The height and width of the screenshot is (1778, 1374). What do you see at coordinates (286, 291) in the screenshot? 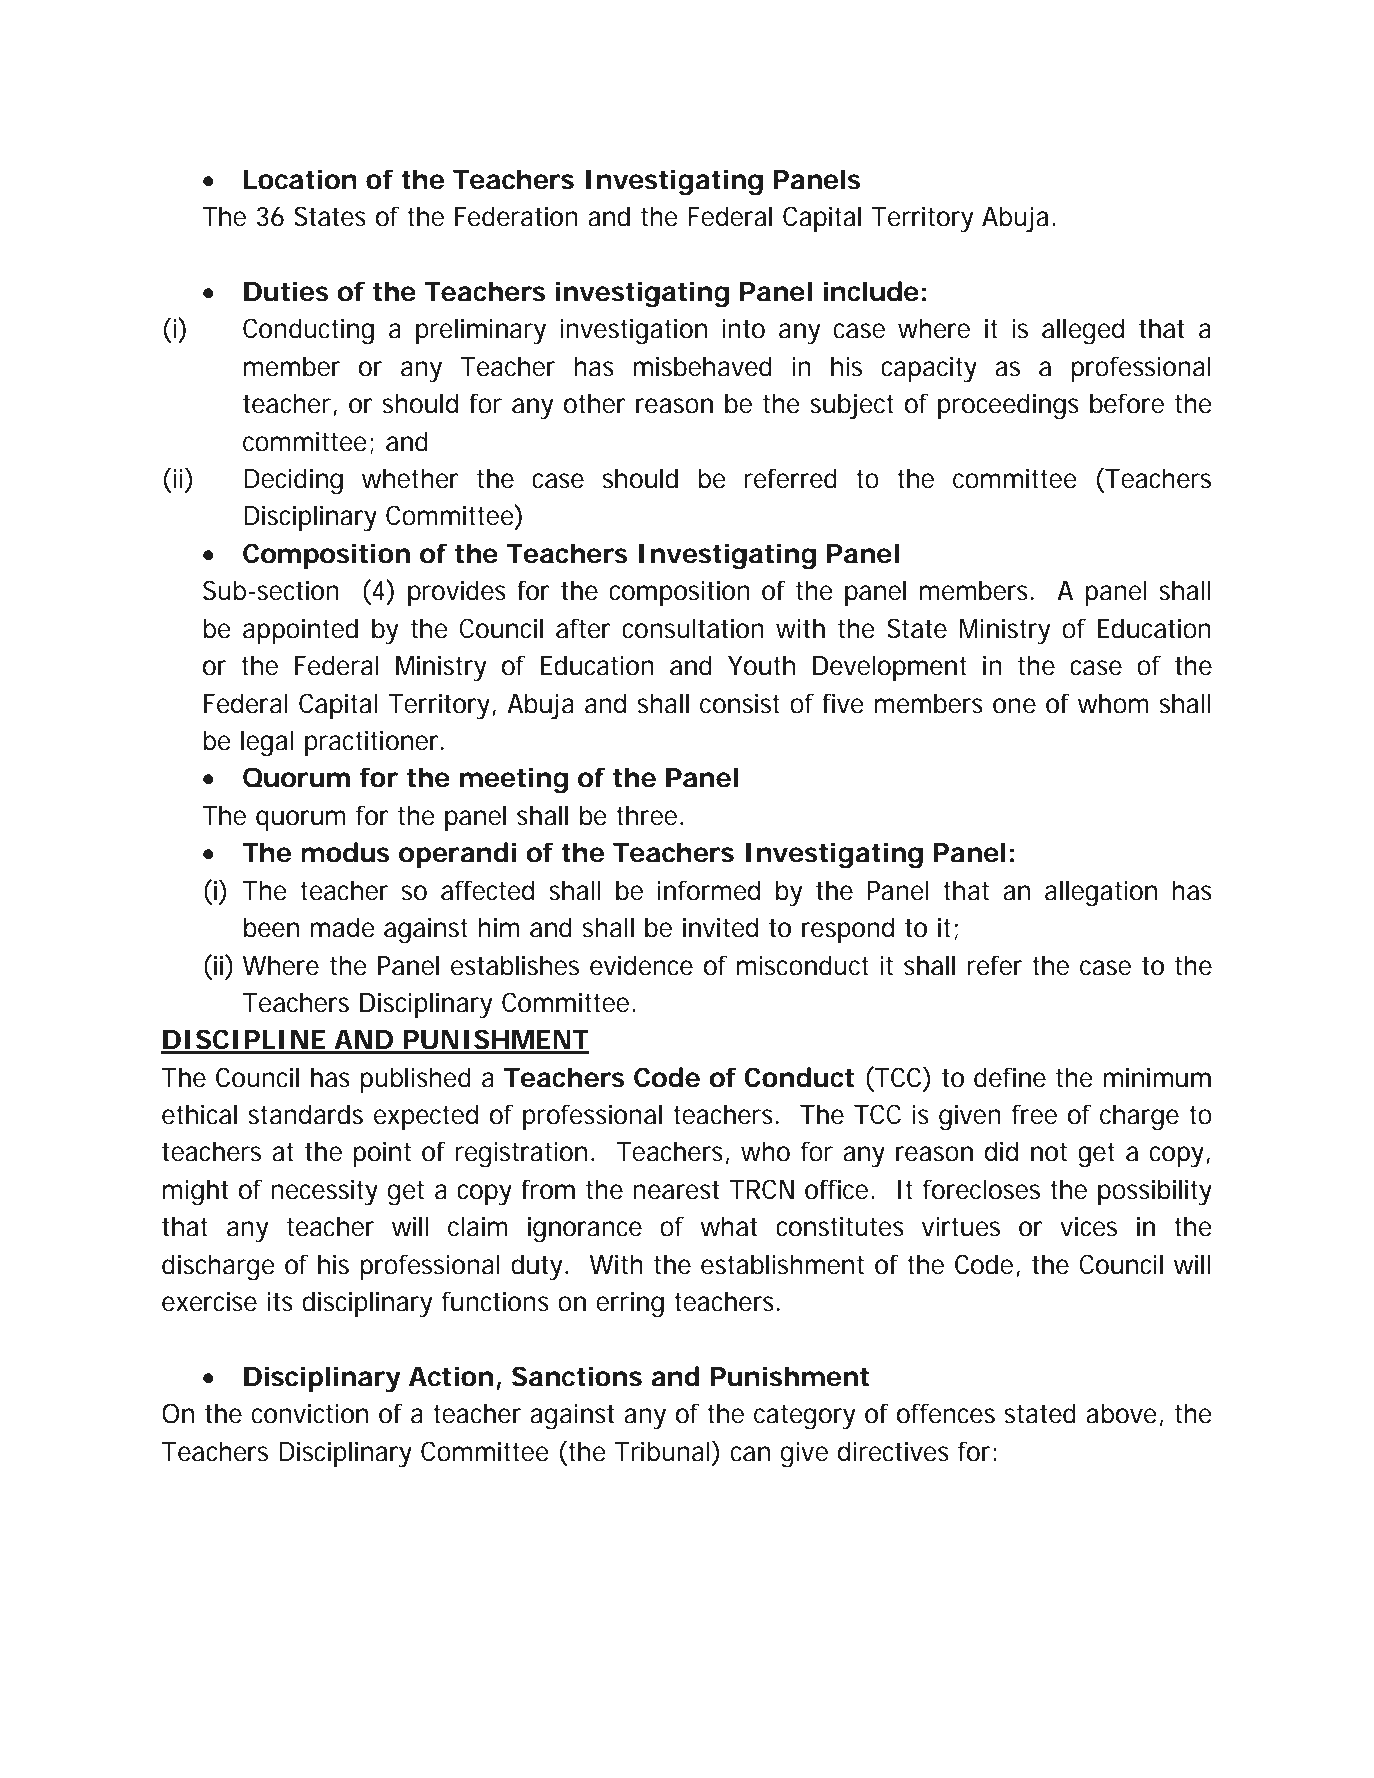
I see `Duties` at bounding box center [286, 291].
